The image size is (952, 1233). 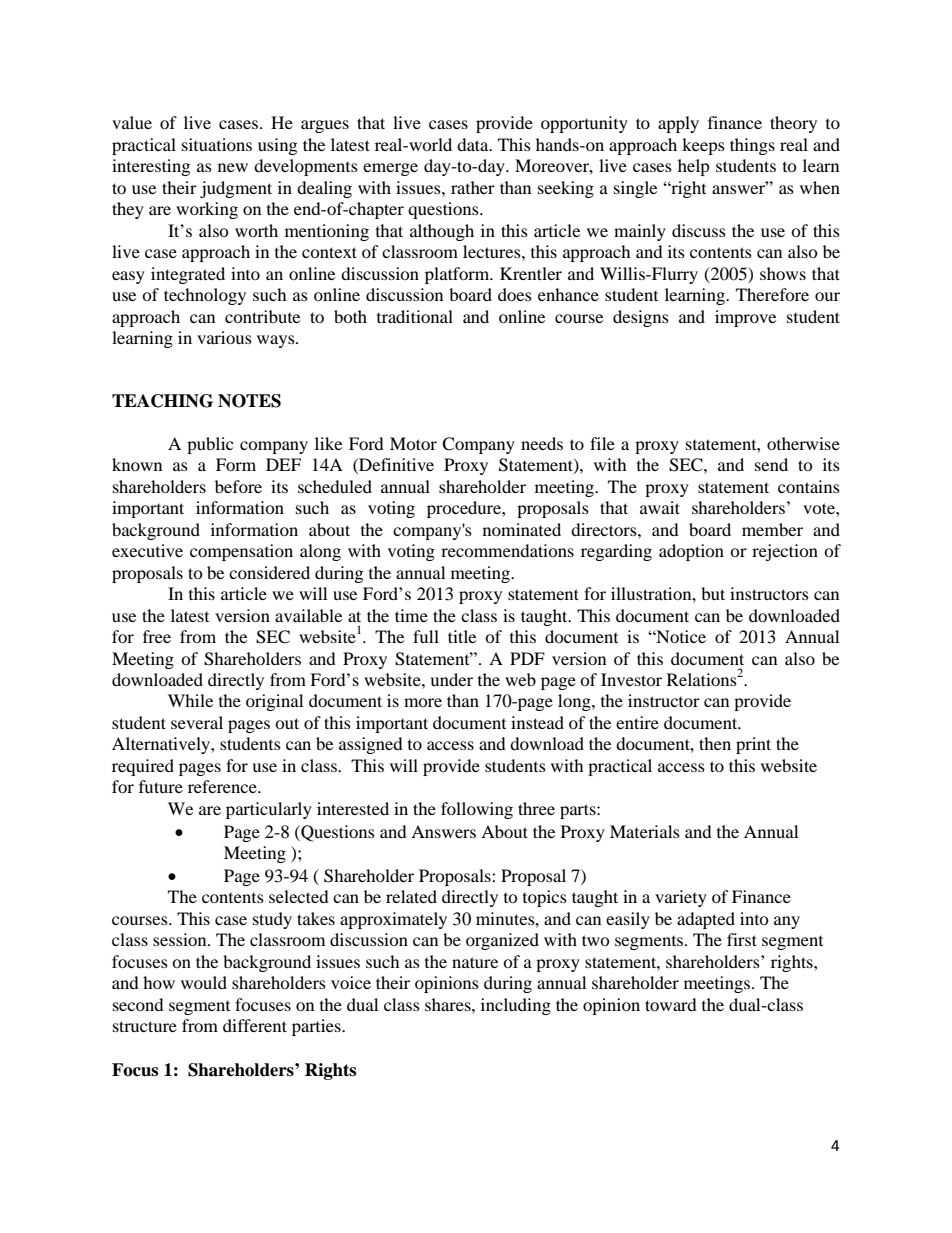 What do you see at coordinates (223, 786) in the screenshot?
I see `reference` at bounding box center [223, 786].
